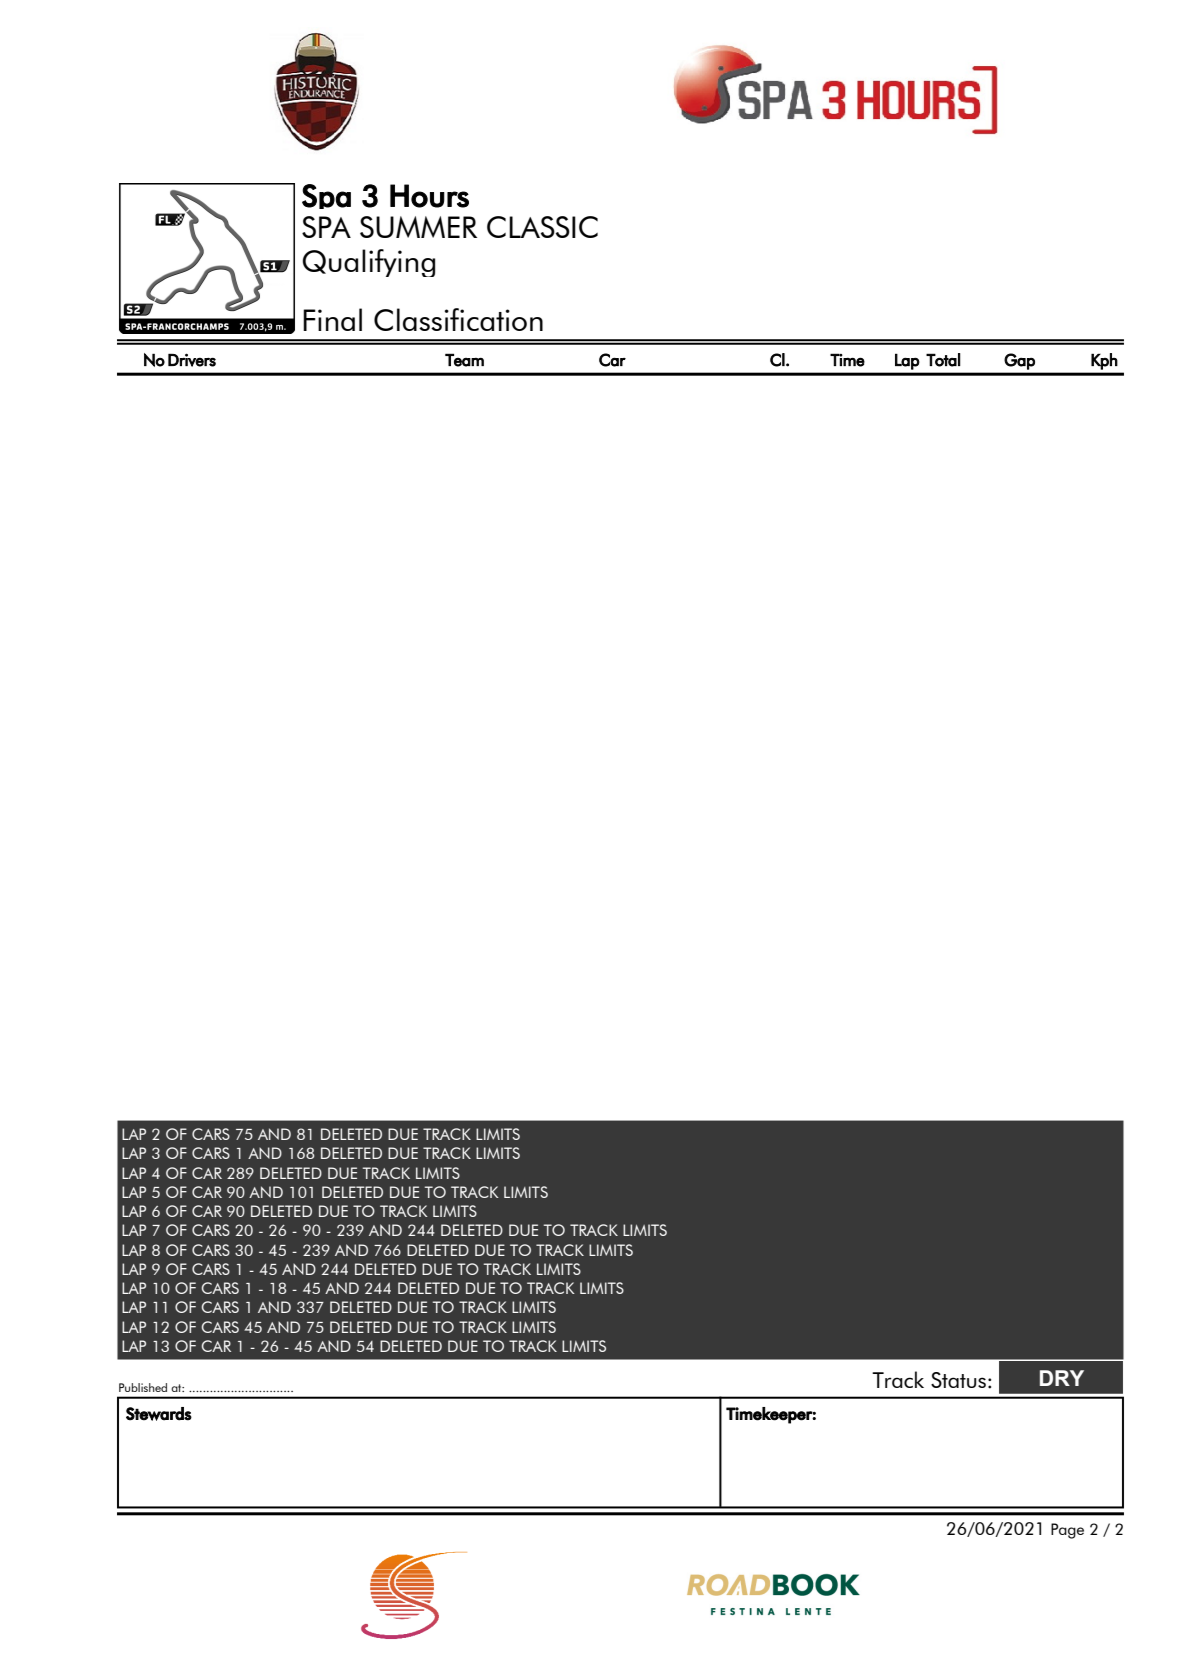 Image resolution: width=1180 pixels, height=1669 pixels. Describe the element at coordinates (464, 360) in the screenshot. I see `Team` at that location.
